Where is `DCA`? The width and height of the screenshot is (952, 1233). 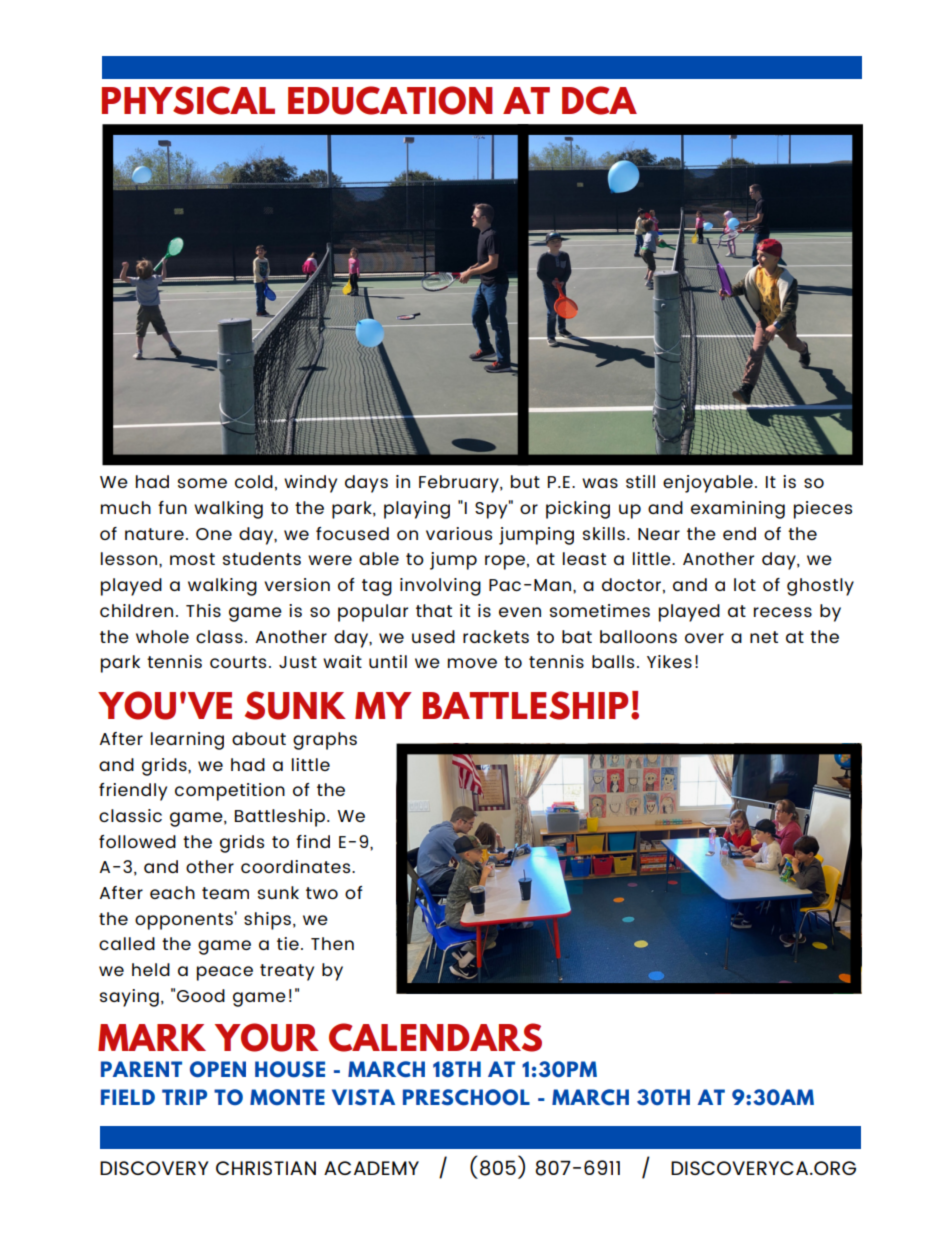 DCA is located at coordinates (599, 100).
